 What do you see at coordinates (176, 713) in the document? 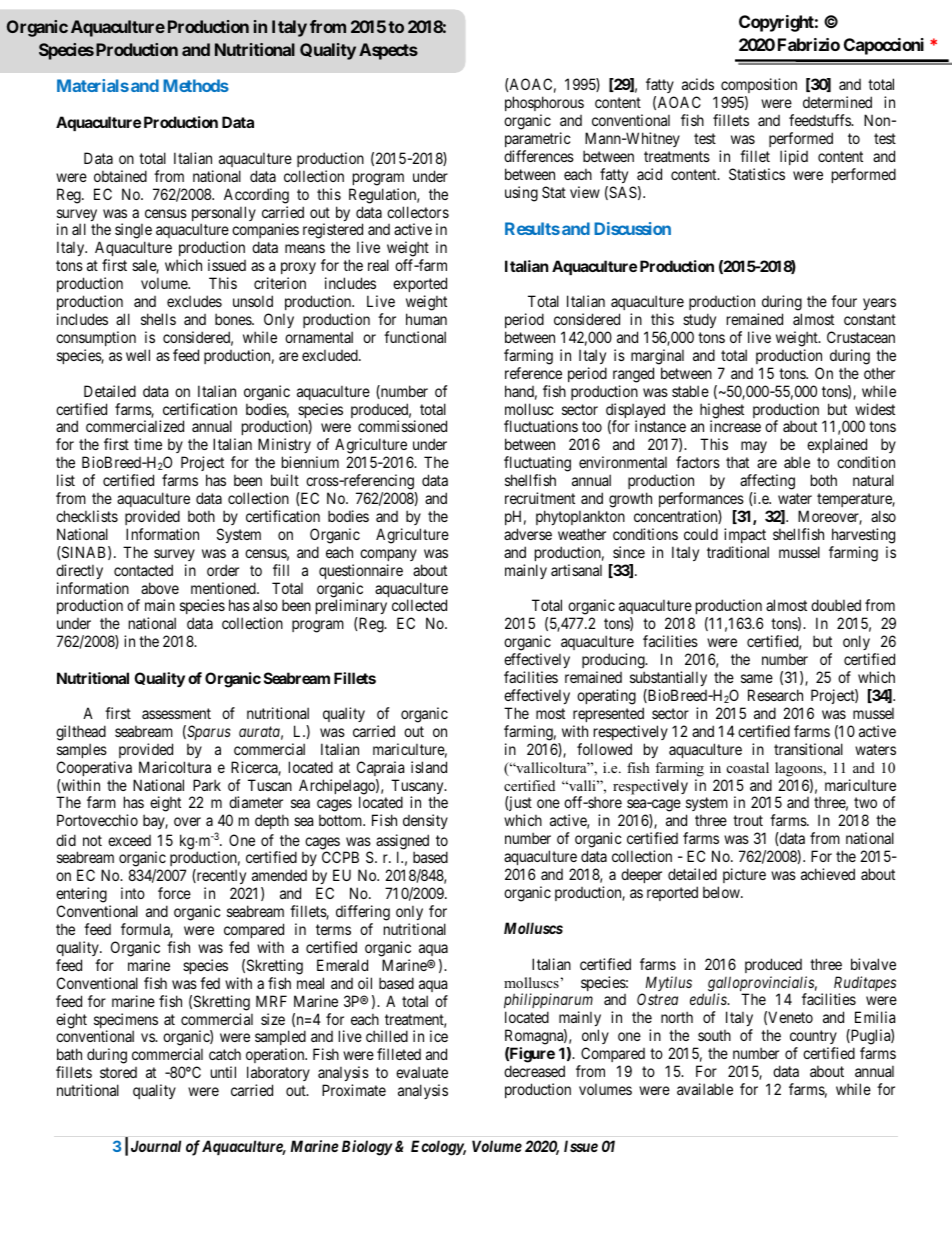
I see `assessment` at bounding box center [176, 713].
